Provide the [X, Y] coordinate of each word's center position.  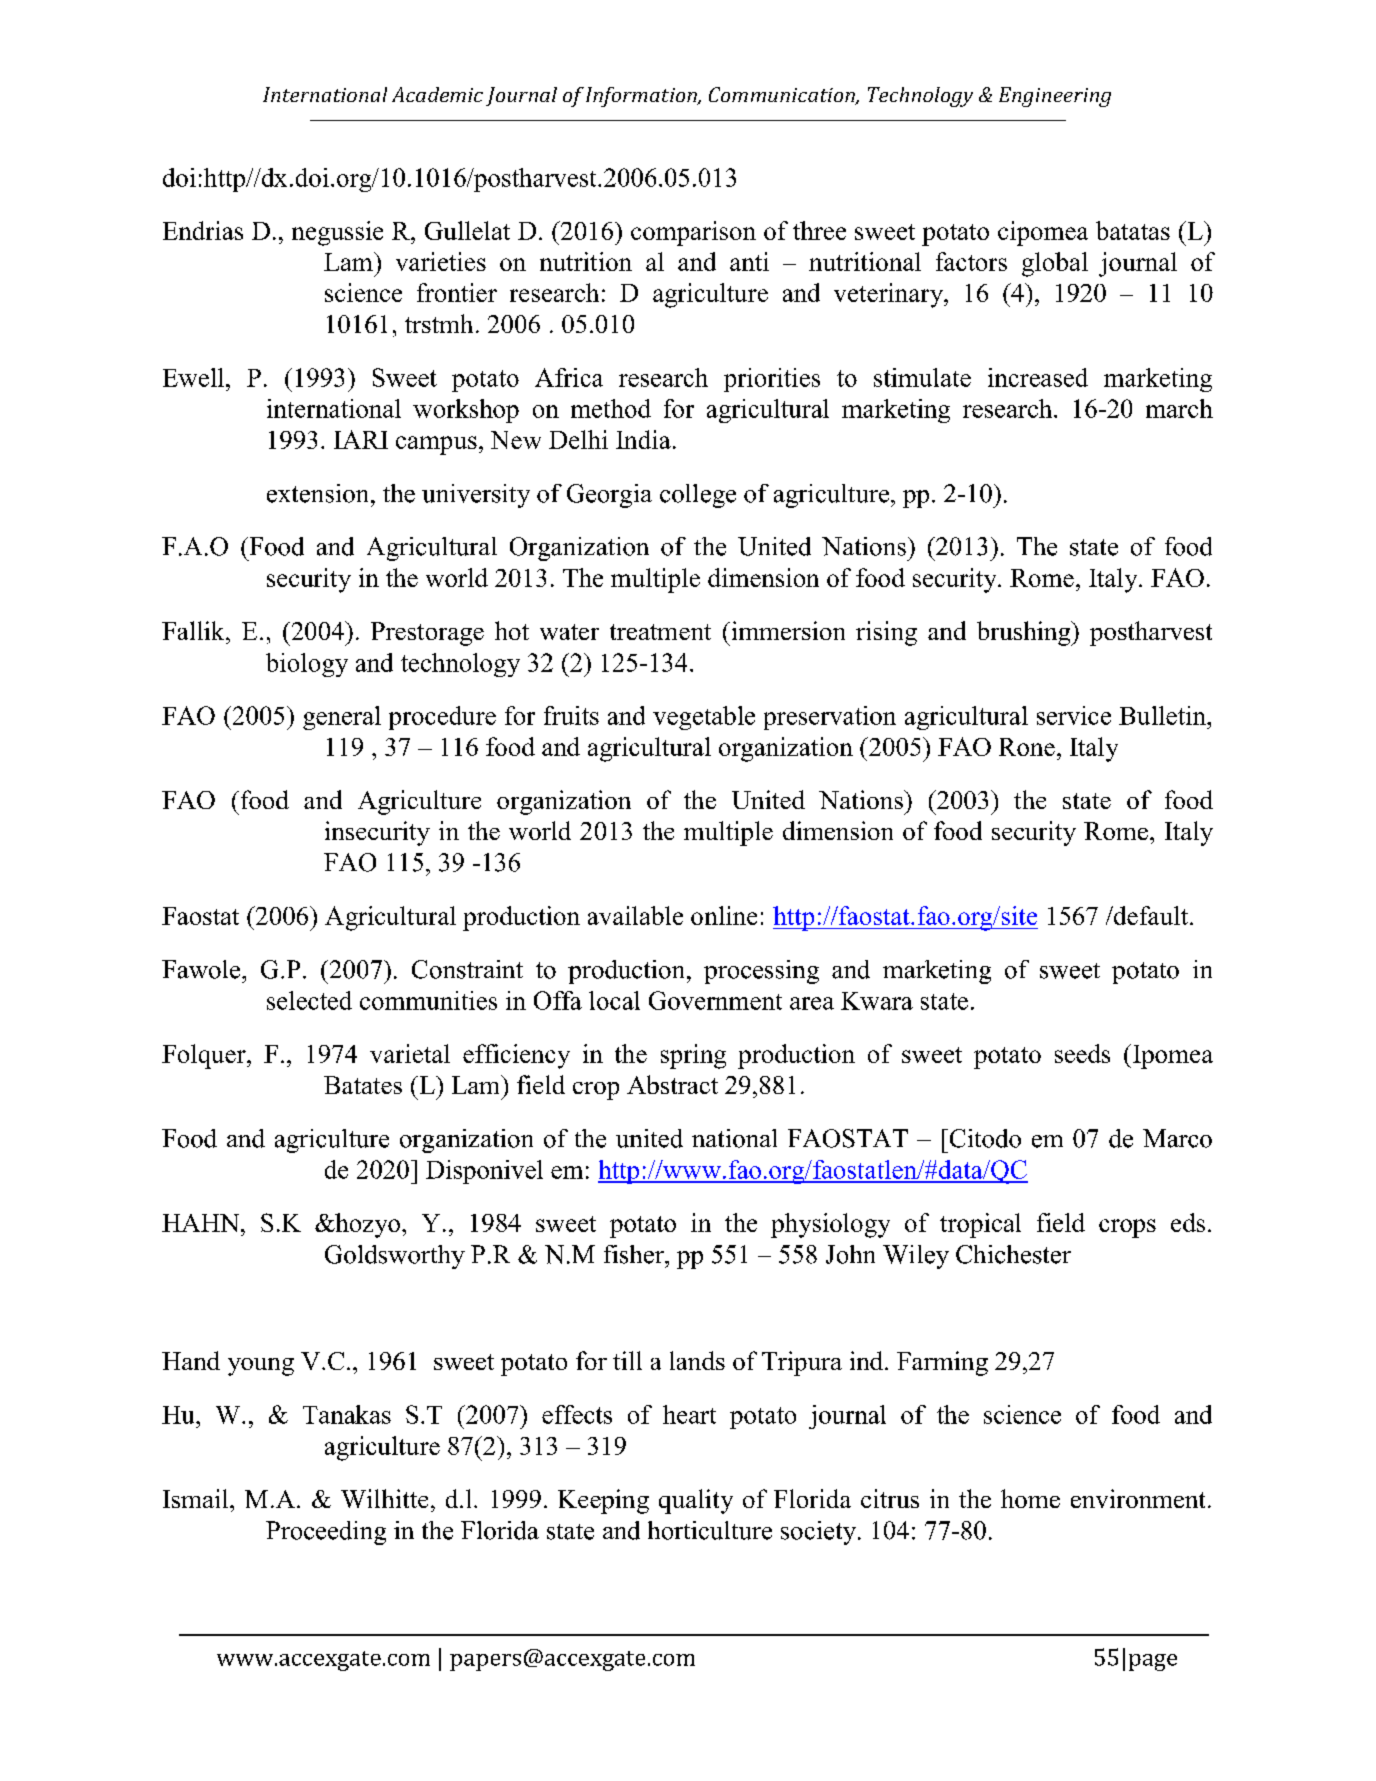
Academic [437, 94]
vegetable [704, 718]
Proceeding [326, 1533]
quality [696, 1501]
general [342, 718]
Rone [1027, 747]
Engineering [1055, 97]
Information [642, 97]
